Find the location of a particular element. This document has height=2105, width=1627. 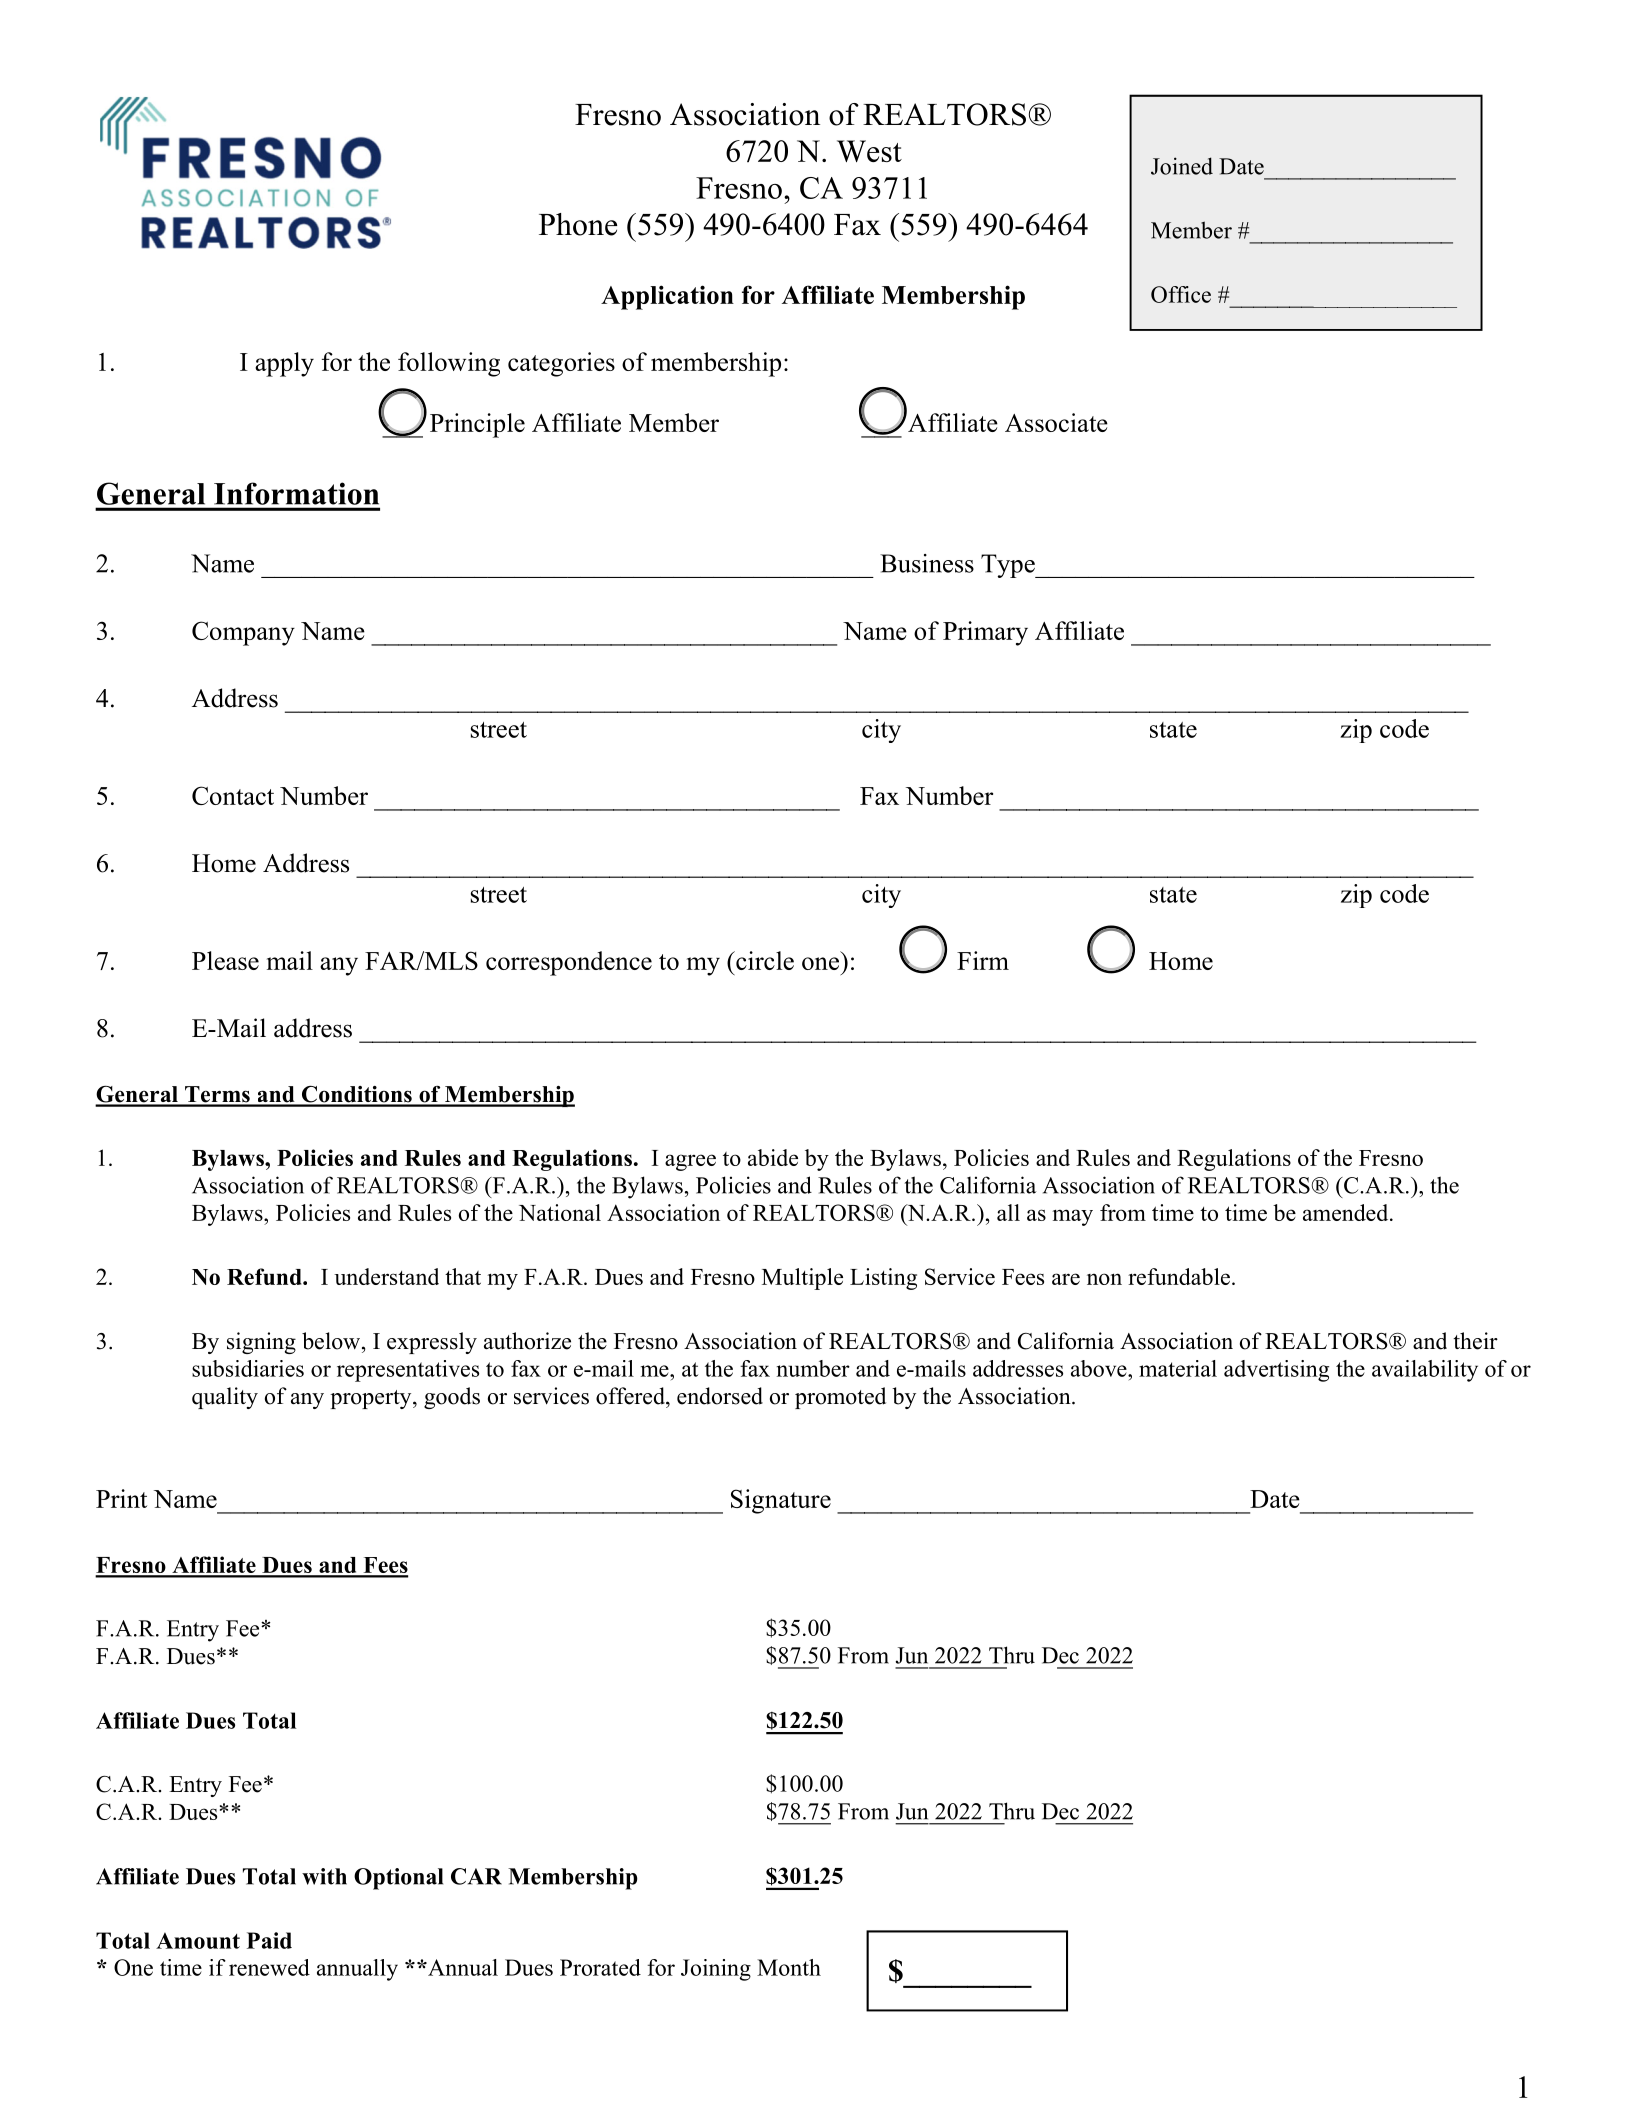

West is located at coordinates (869, 151).
